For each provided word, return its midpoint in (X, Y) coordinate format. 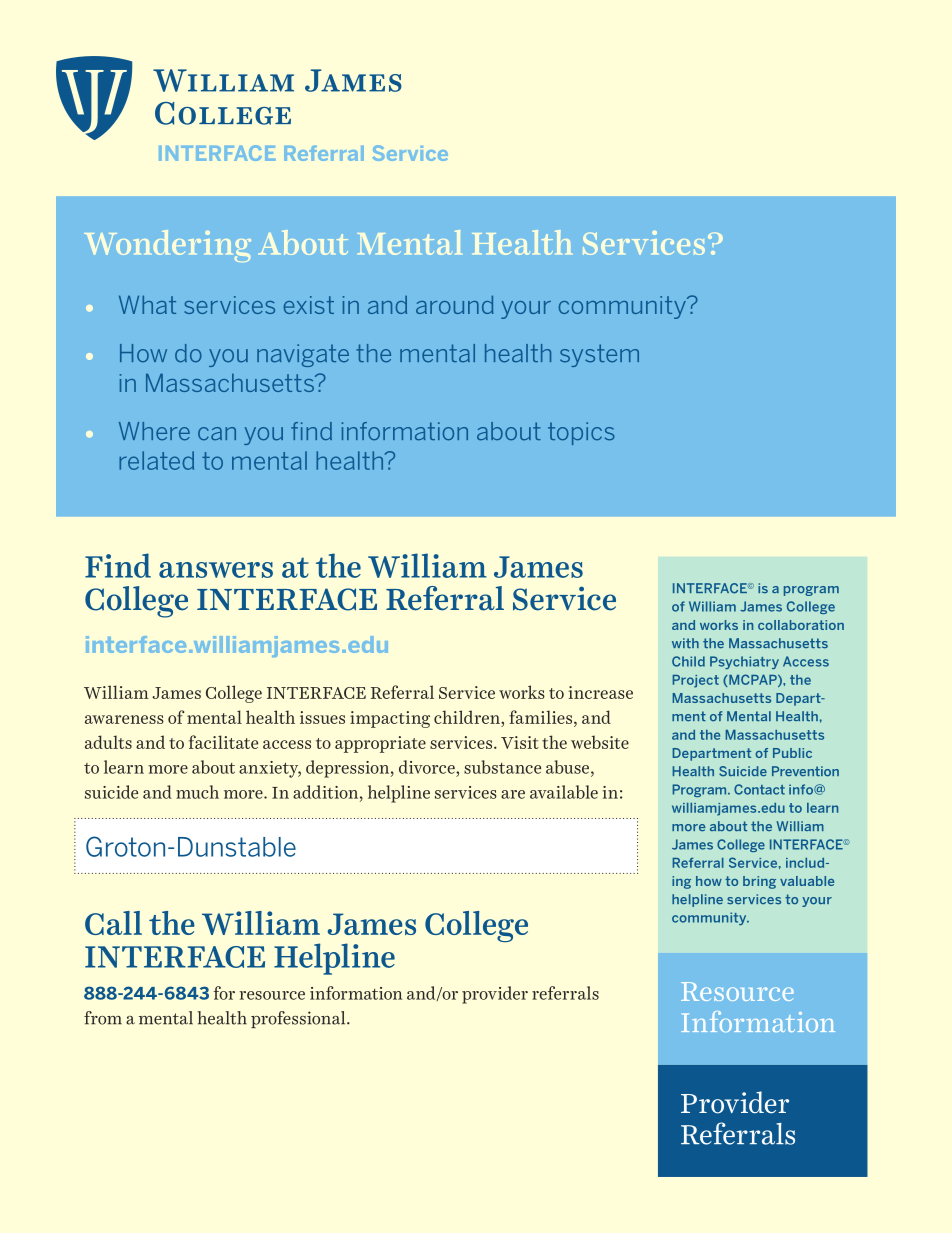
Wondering (167, 246)
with (685, 643)
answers (216, 570)
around (455, 305)
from (103, 1018)
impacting (390, 719)
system (599, 355)
